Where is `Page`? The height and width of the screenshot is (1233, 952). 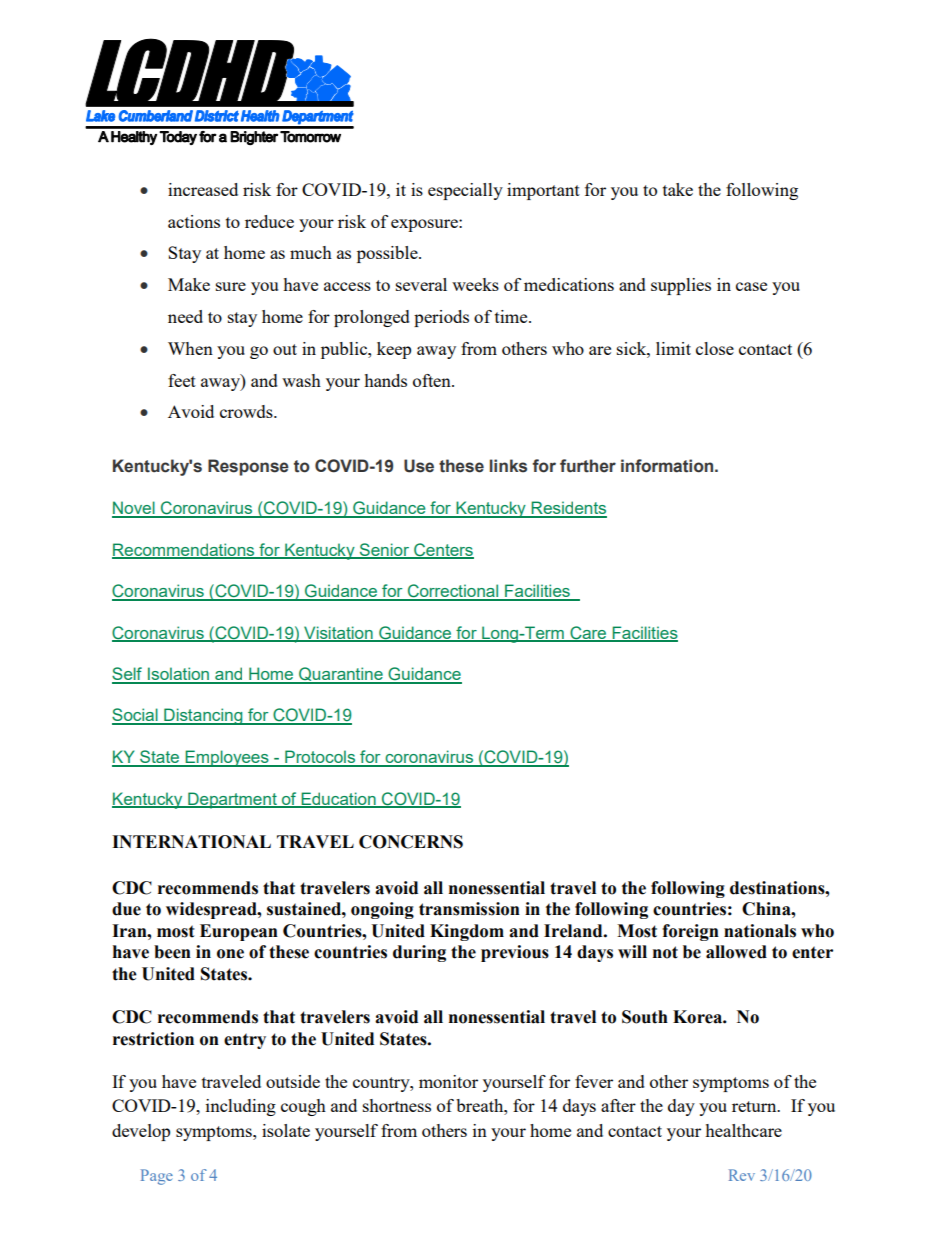
Page is located at coordinates (157, 1177).
